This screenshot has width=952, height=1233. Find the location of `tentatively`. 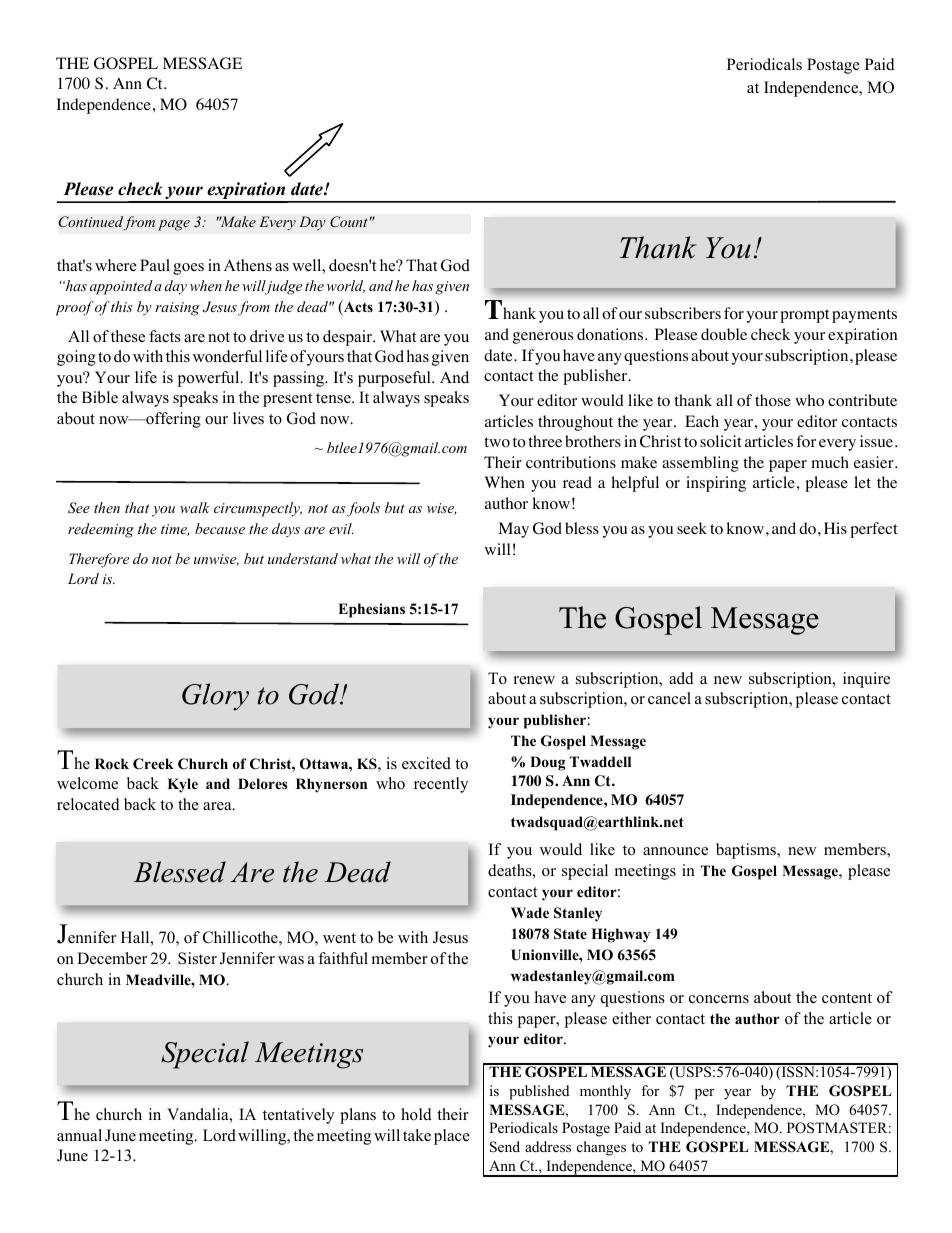

tentatively is located at coordinates (298, 1116).
